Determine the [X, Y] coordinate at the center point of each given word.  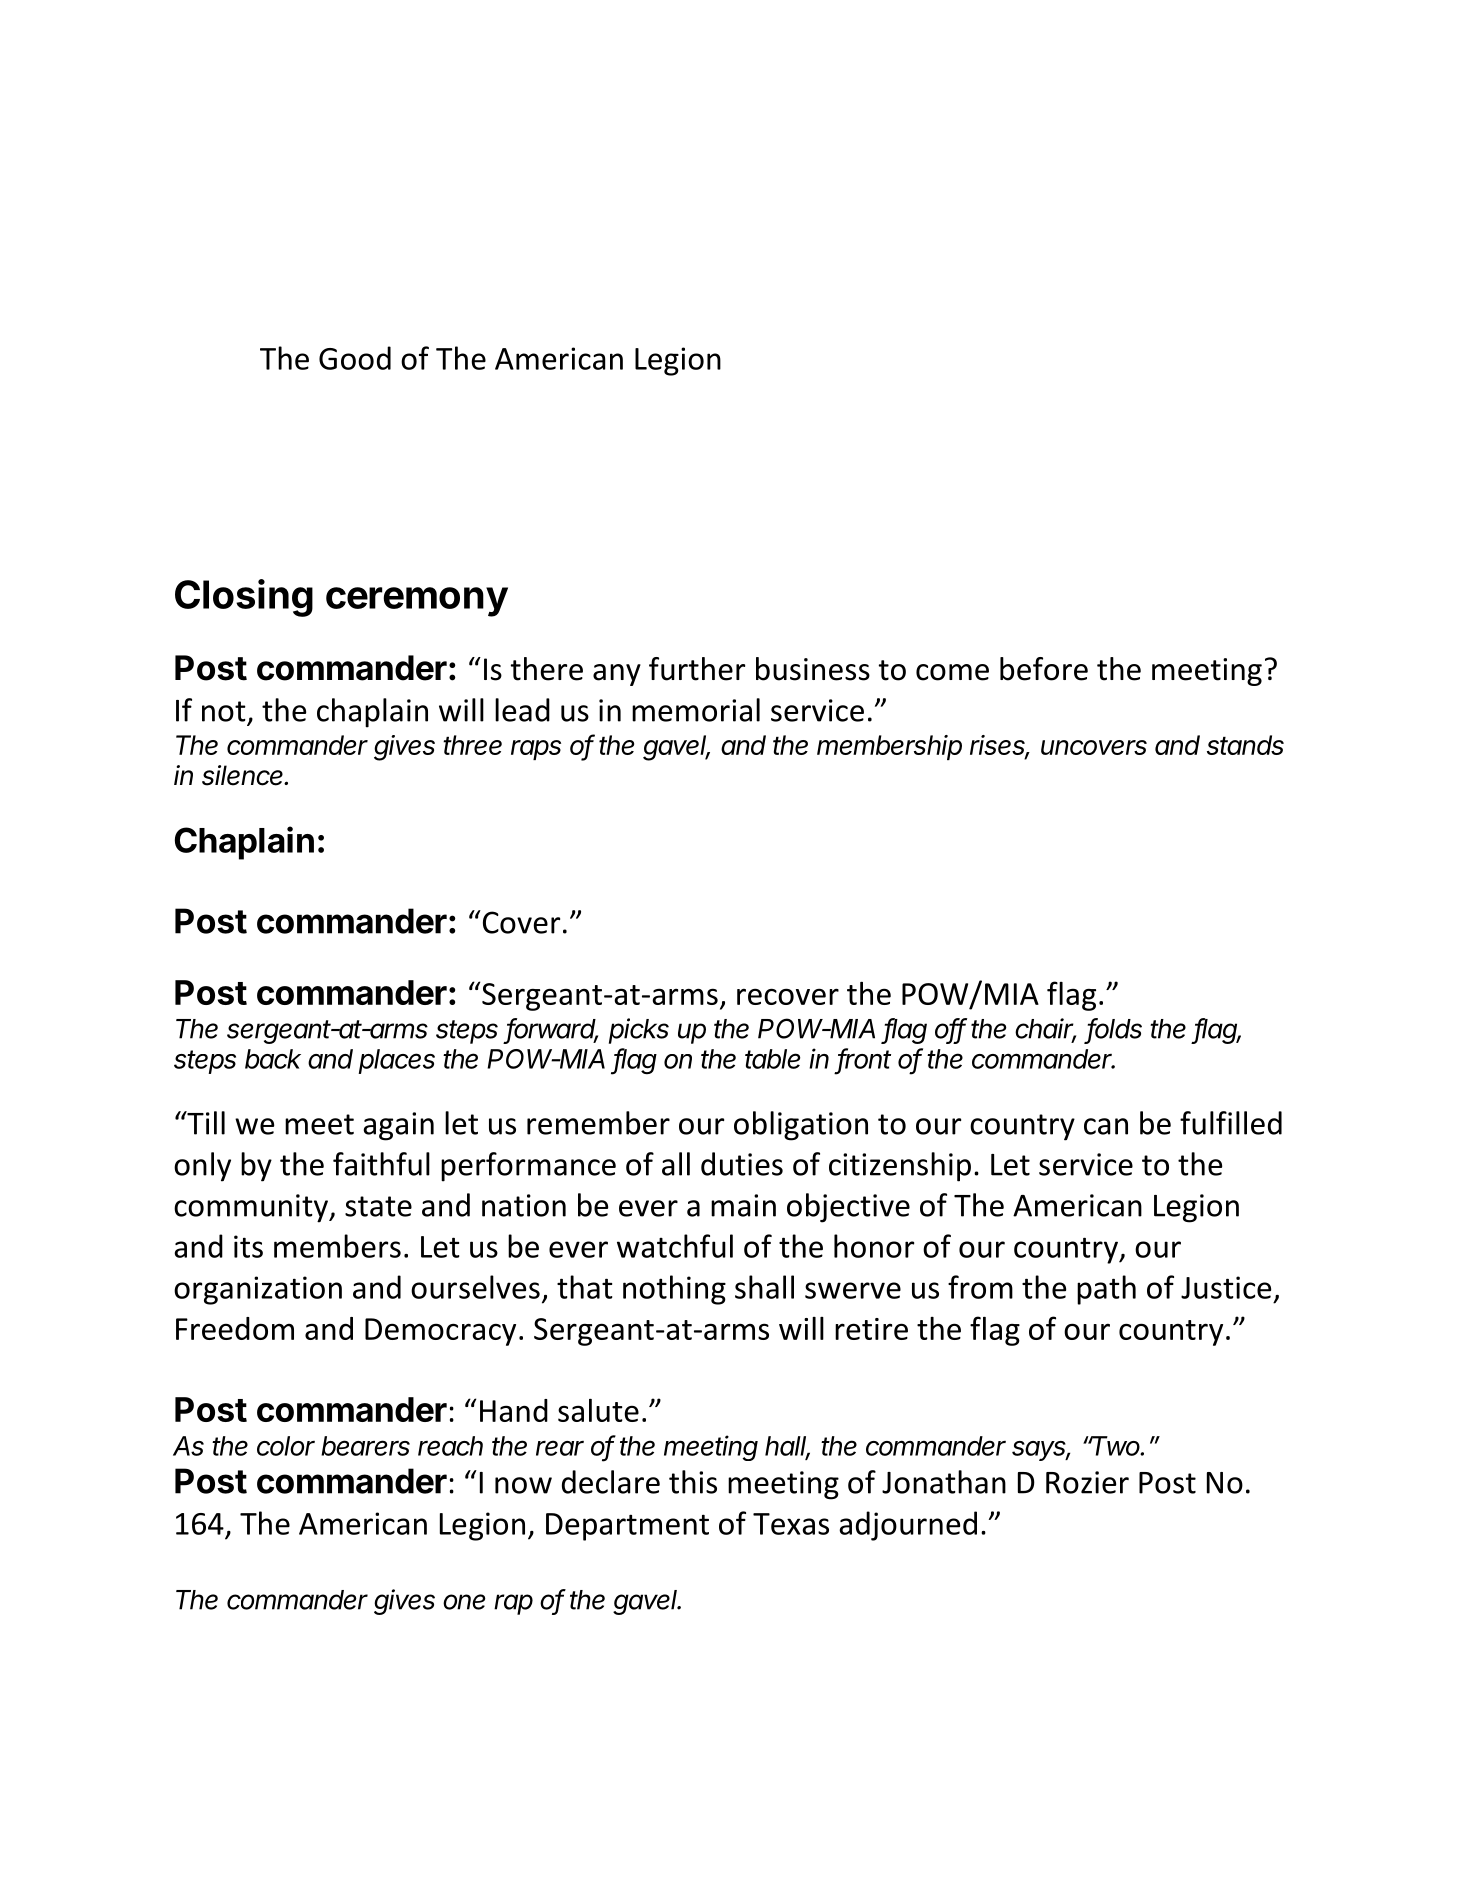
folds [1115, 1029]
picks [639, 1031]
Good [355, 358]
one [464, 1602]
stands [1245, 745]
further [697, 669]
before [1044, 669]
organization [258, 1290]
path [1106, 1290]
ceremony [417, 602]
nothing [674, 1290]
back [273, 1059]
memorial [696, 710]
